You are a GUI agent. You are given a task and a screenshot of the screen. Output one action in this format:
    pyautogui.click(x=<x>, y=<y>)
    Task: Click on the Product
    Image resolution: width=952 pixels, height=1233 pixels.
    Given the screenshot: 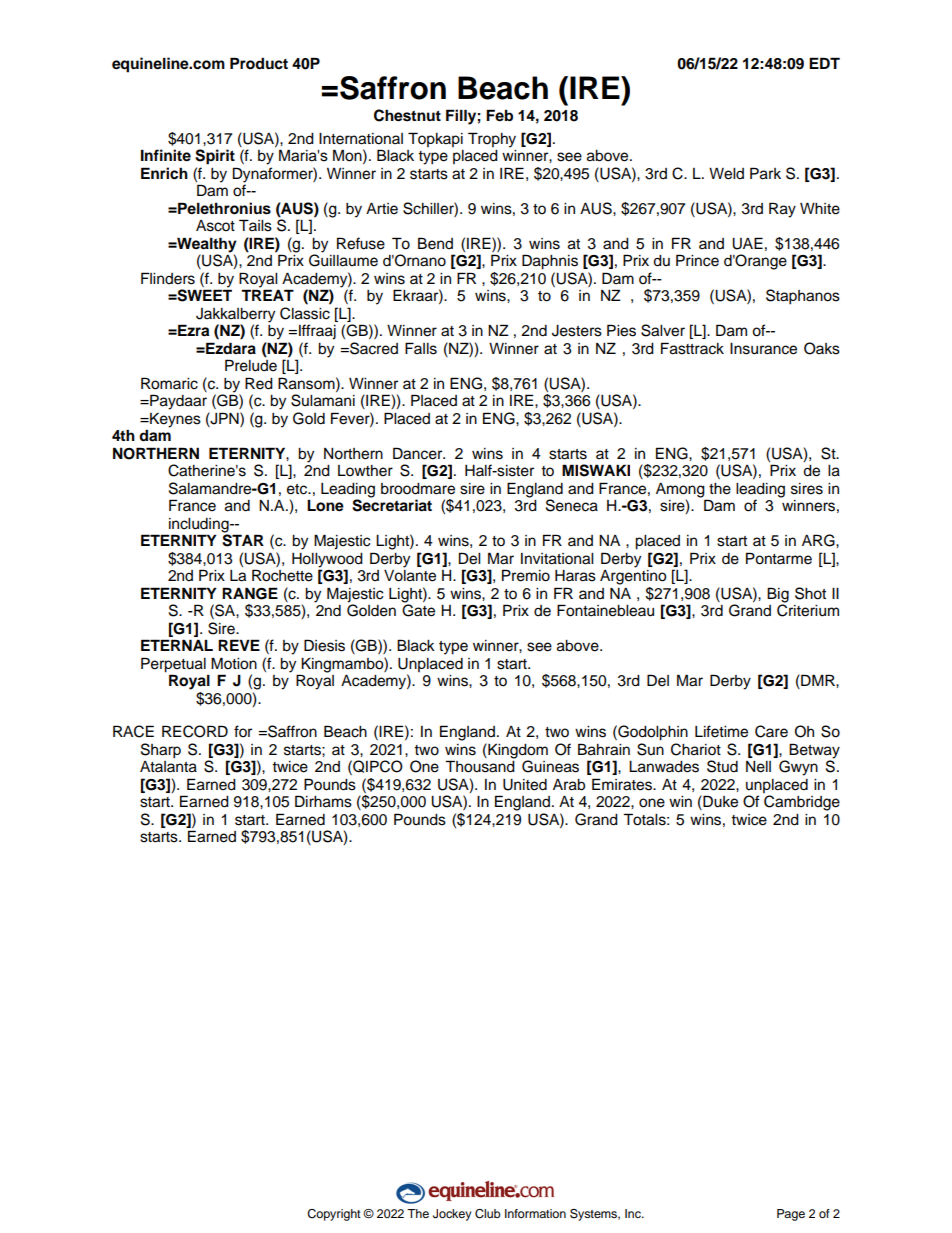 What is the action you would take?
    pyautogui.click(x=259, y=63)
